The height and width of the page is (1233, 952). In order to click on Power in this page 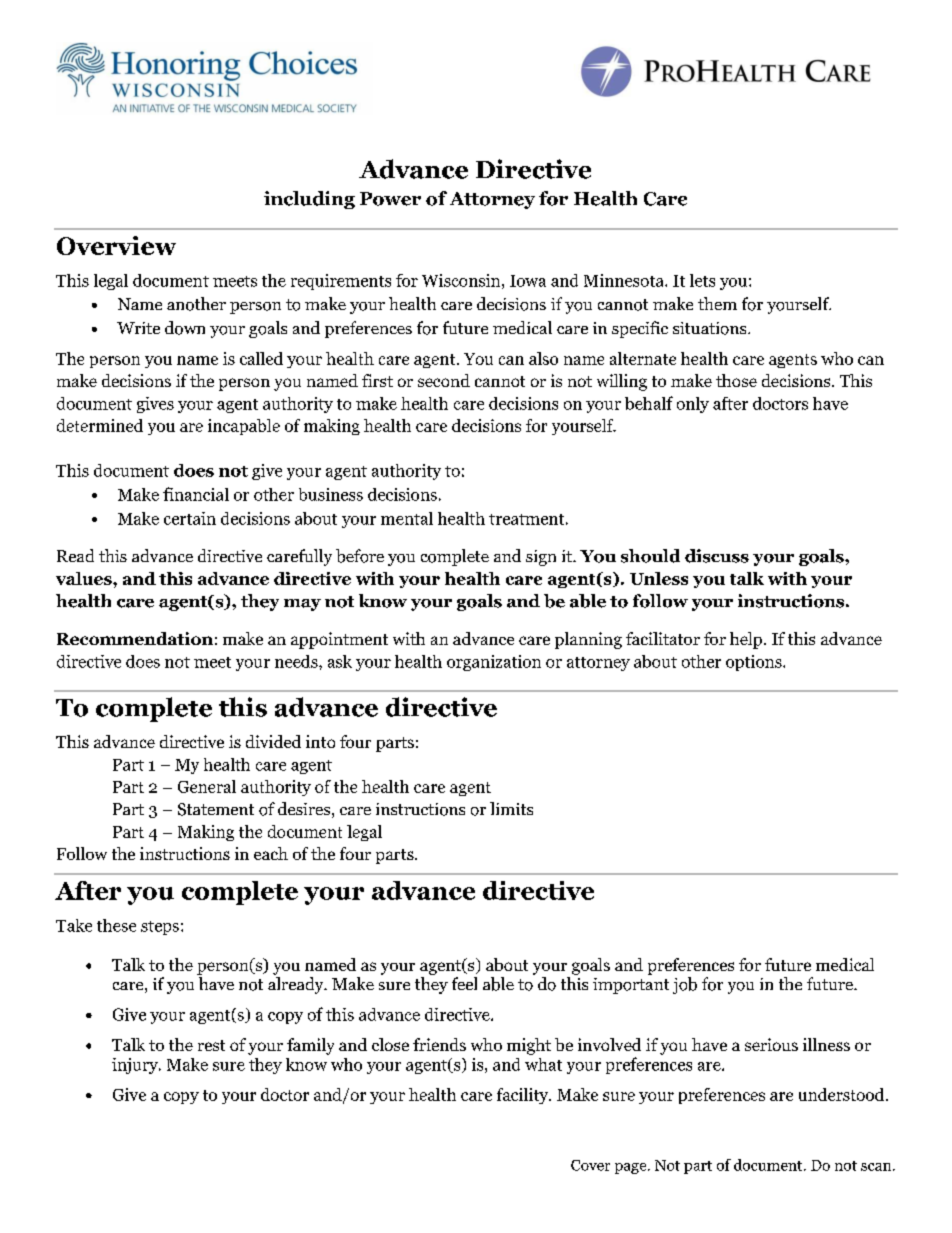, I will do `click(390, 199)`.
